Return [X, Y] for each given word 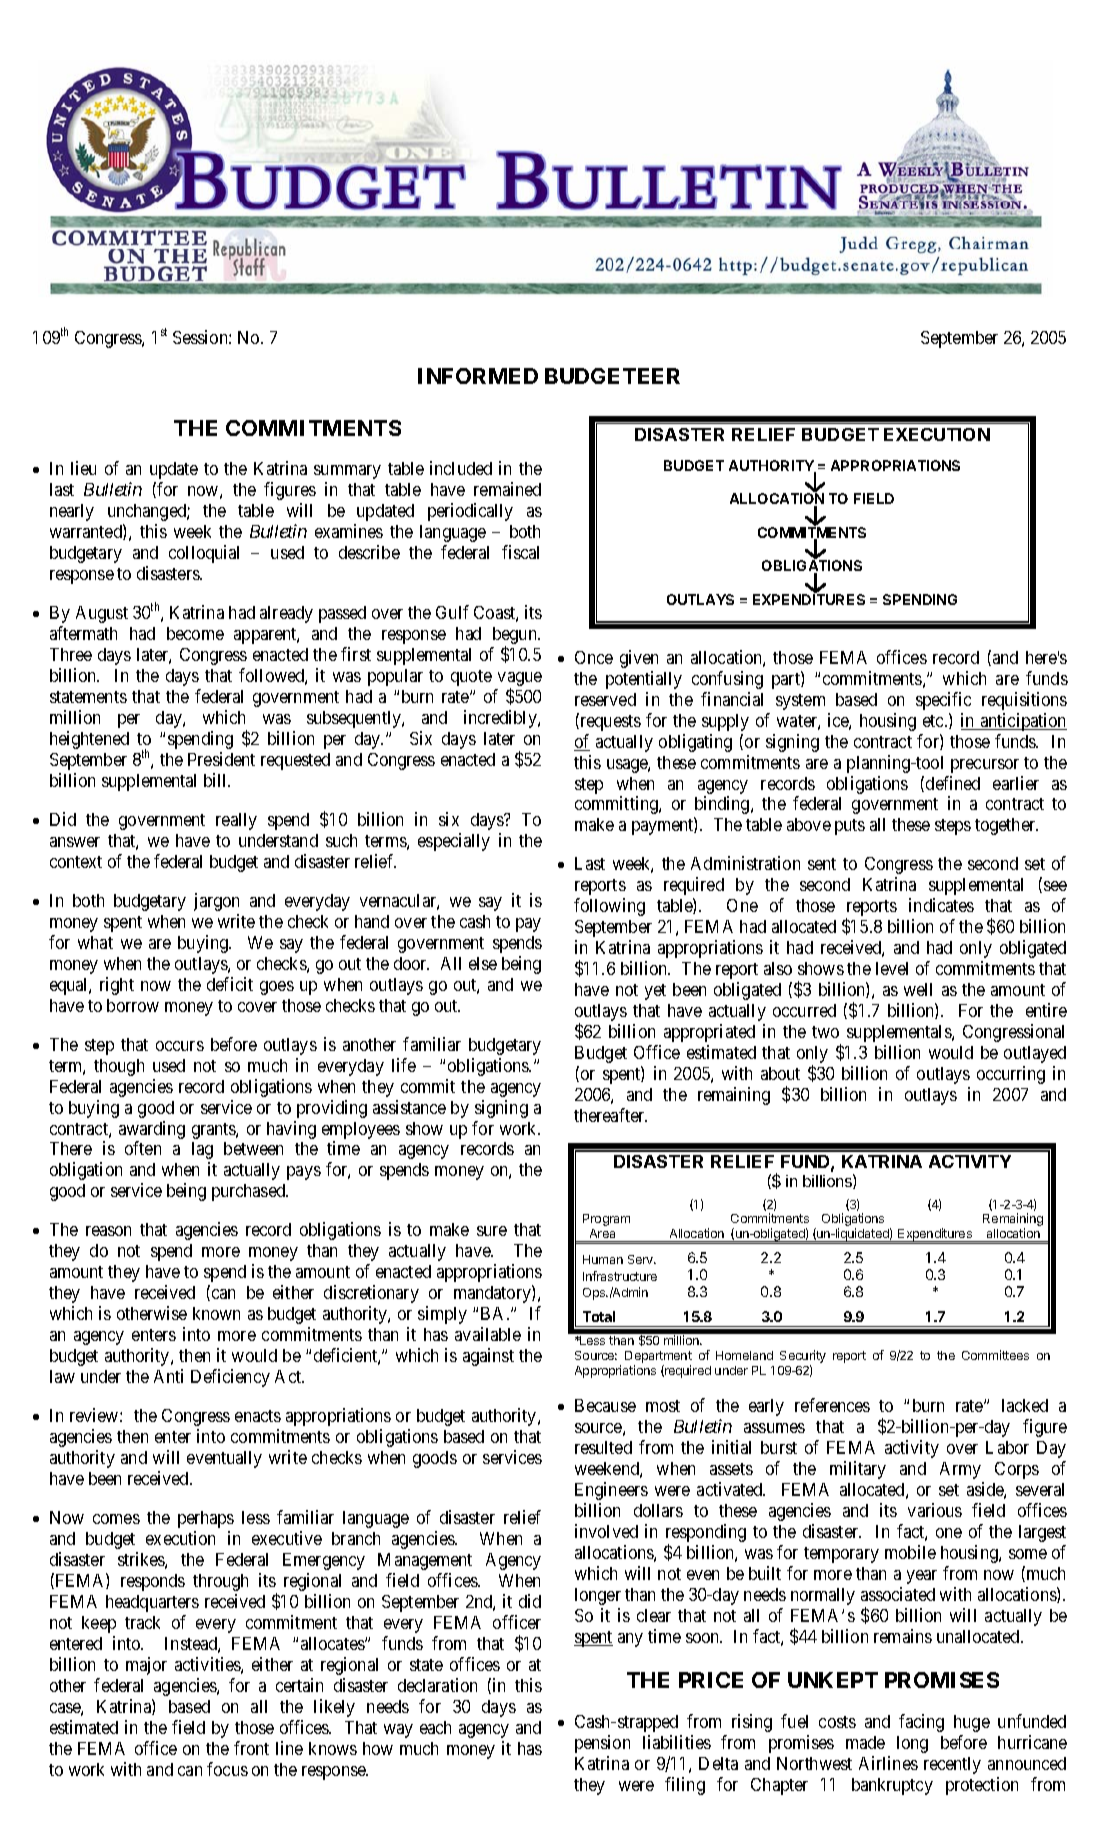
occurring [1011, 1075]
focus [227, 1769]
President [221, 759]
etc [934, 721]
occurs [180, 1046]
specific [943, 701]
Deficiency [230, 1378]
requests [609, 722]
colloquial [204, 554]
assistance [409, 1107]
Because [605, 1405]
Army [960, 1470]
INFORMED [478, 376]
